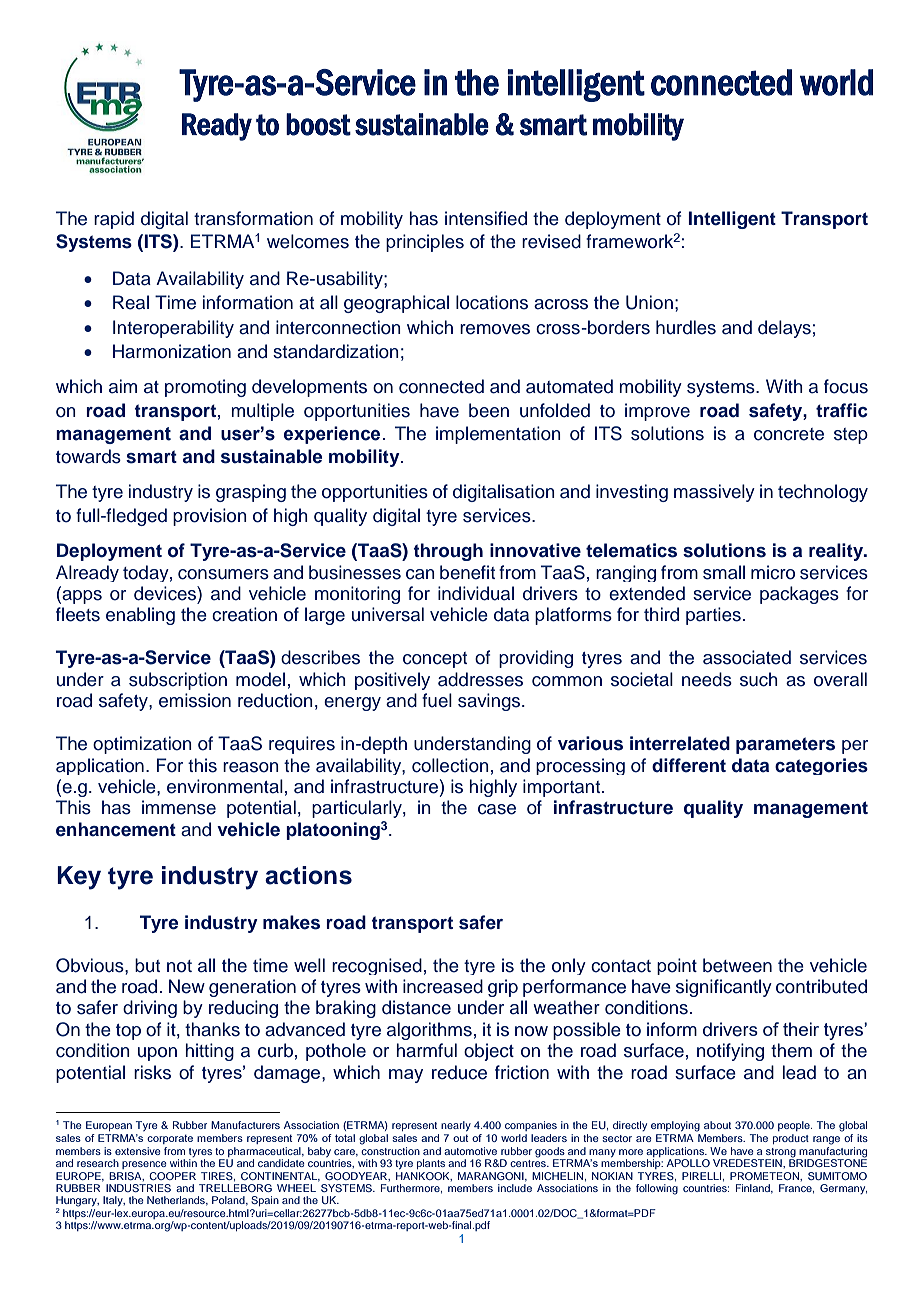  Describe the element at coordinates (114, 220) in the screenshot. I see `rapid` at that location.
